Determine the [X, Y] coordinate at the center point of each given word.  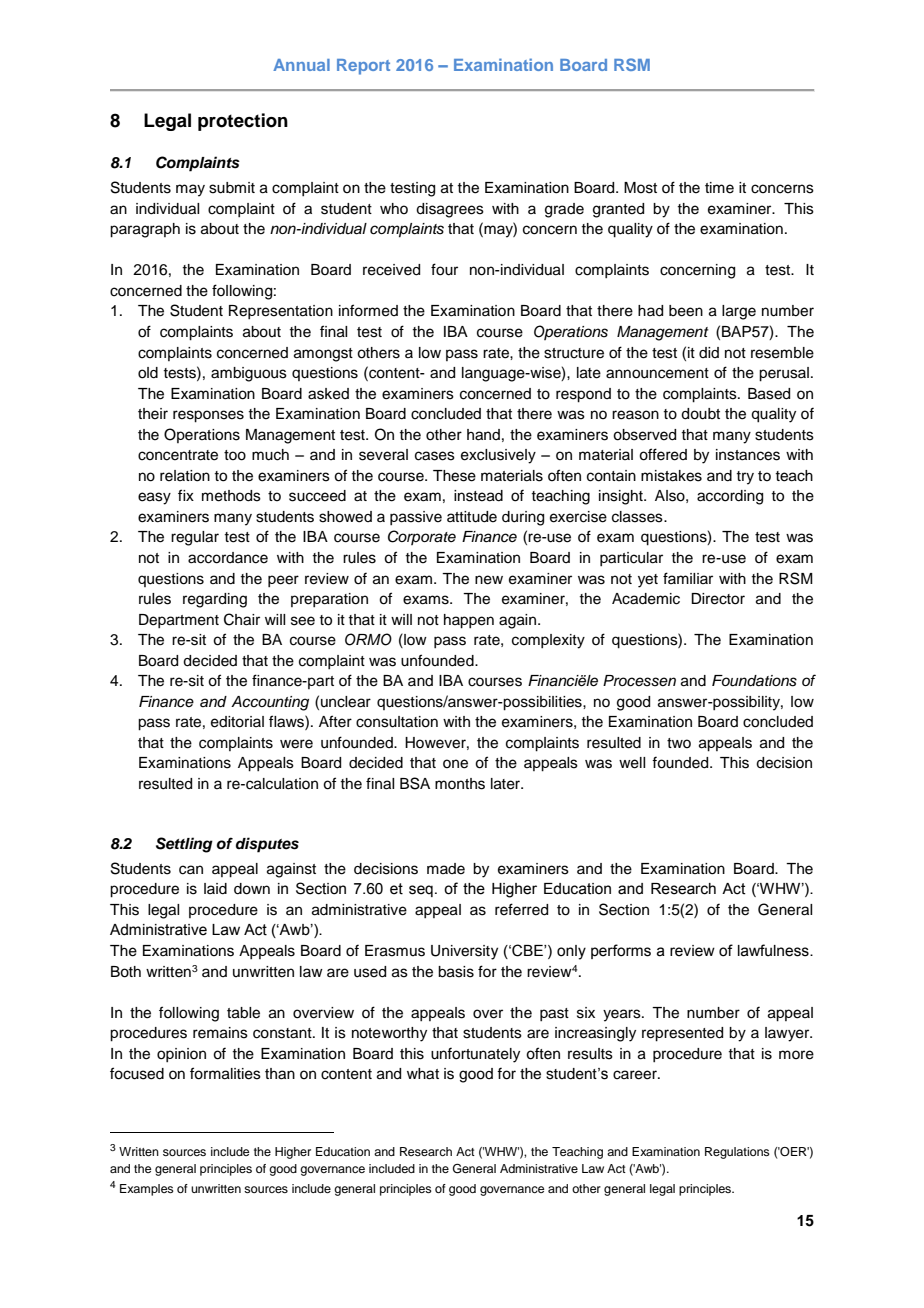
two [679, 743]
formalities [225, 1073]
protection [243, 122]
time [719, 188]
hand [483, 435]
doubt [700, 414]
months [460, 784]
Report [363, 67]
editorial [237, 722]
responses [208, 416]
